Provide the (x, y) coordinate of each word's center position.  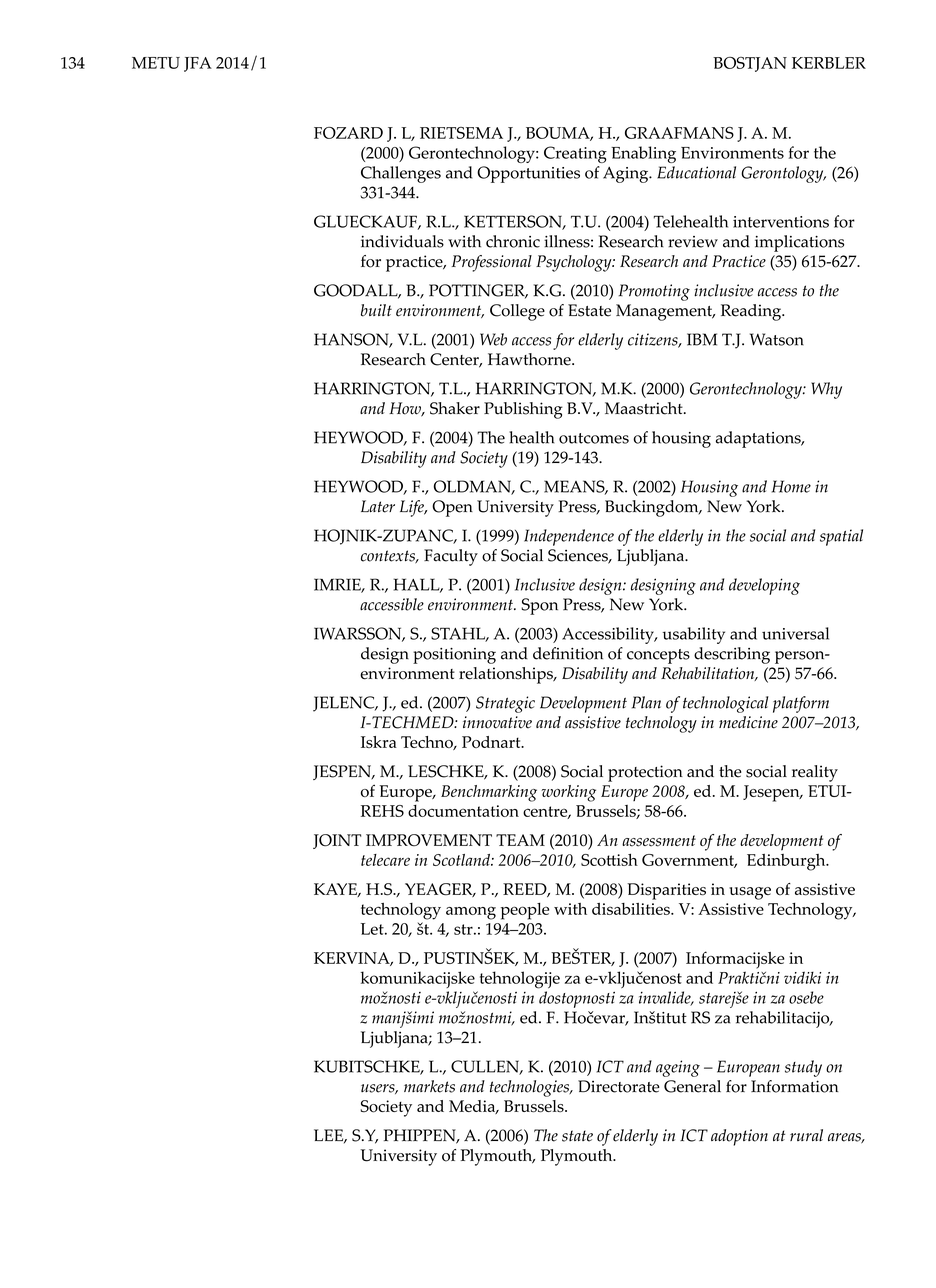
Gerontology (783, 174)
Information (794, 1086)
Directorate (619, 1086)
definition (568, 653)
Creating (575, 154)
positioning (454, 656)
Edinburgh (787, 862)
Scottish (609, 859)
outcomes (594, 438)
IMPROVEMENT (429, 840)
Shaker (455, 408)
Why (826, 390)
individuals (402, 241)
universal (795, 633)
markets (429, 1086)
